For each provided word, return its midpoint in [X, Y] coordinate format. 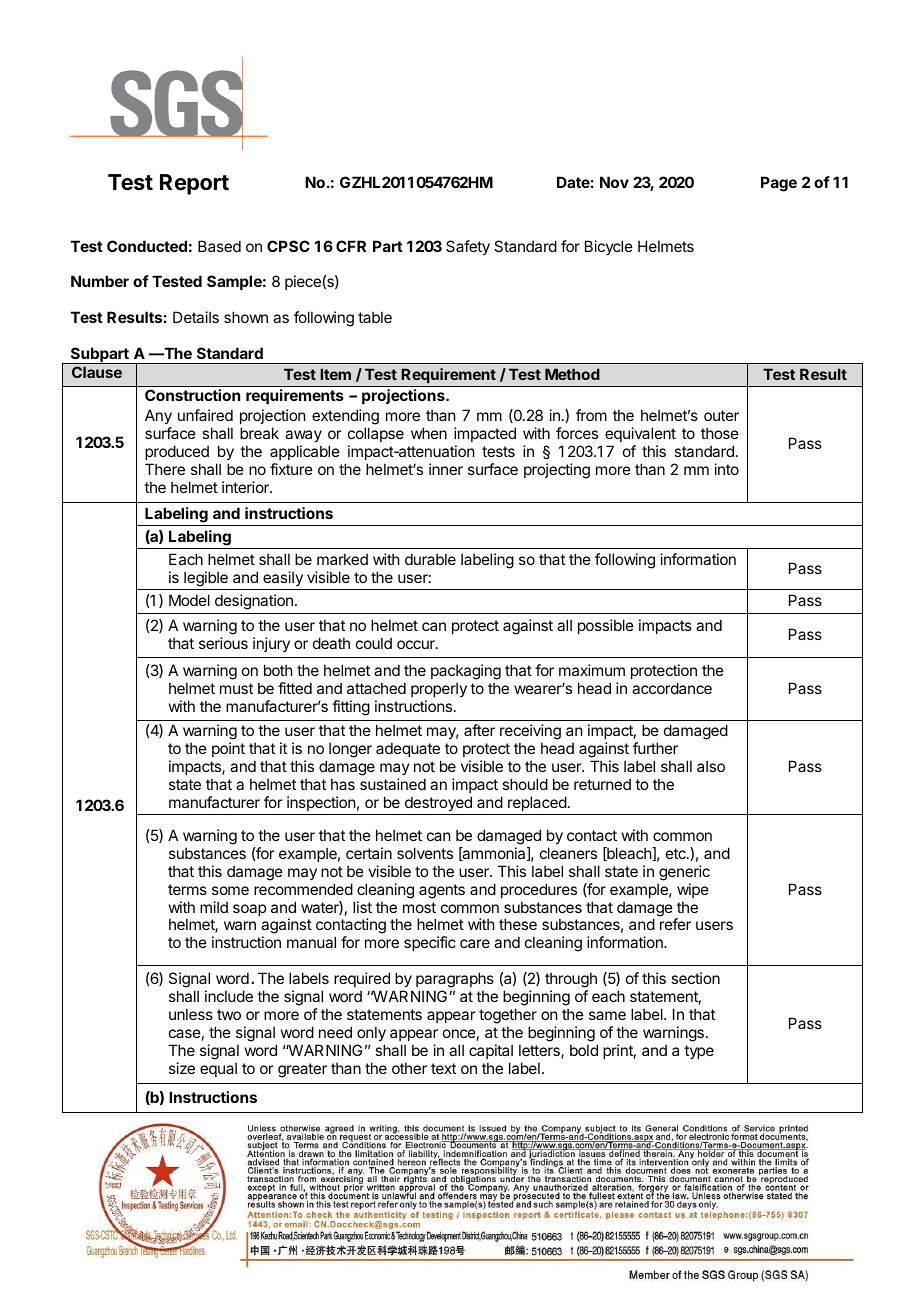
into [727, 469]
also [711, 766]
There [165, 469]
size [182, 1068]
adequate [408, 749]
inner [446, 469]
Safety [468, 247]
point [228, 749]
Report [194, 184]
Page [779, 184]
